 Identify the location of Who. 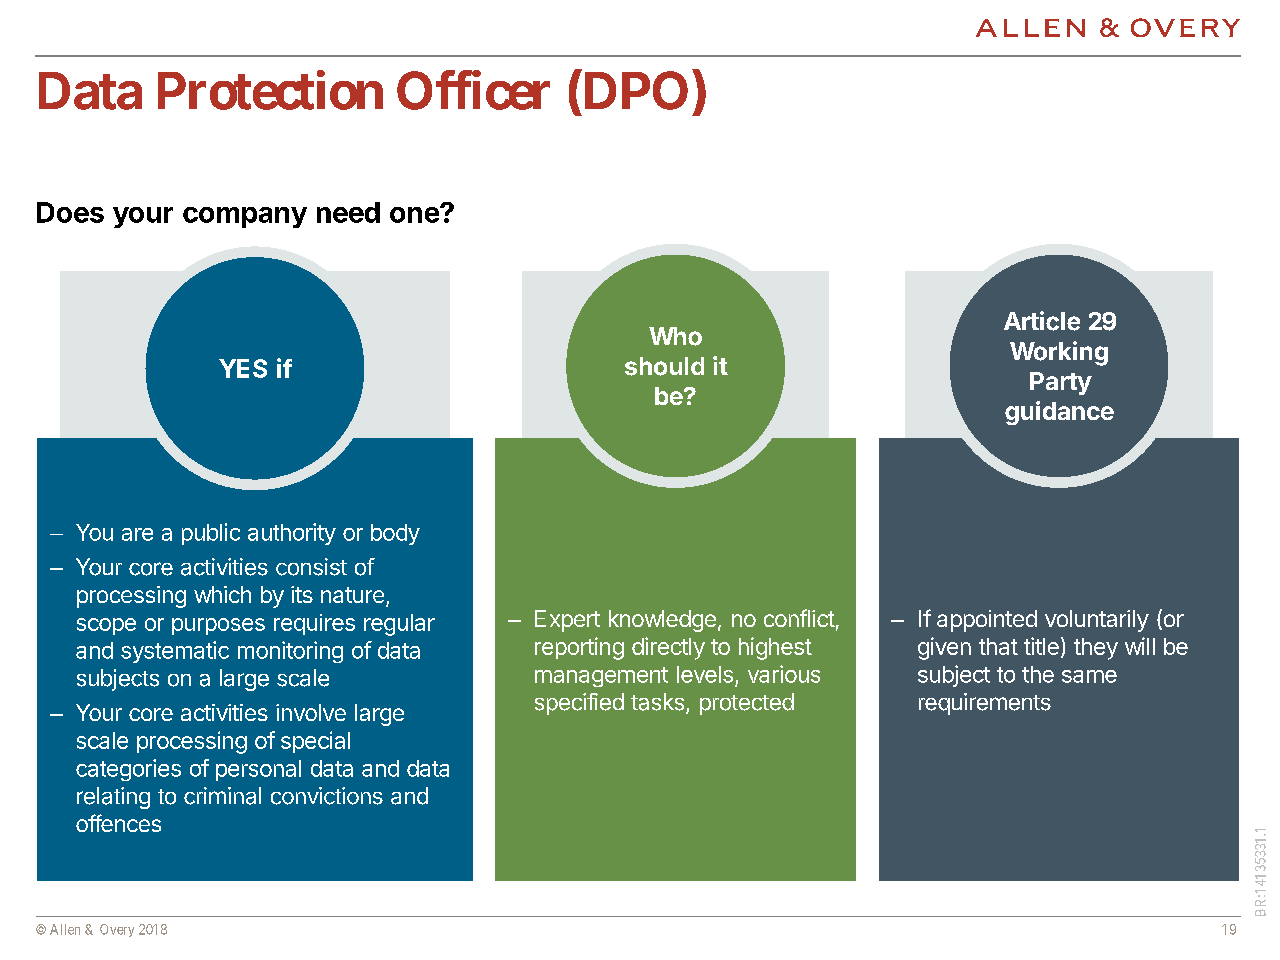
(675, 336).
